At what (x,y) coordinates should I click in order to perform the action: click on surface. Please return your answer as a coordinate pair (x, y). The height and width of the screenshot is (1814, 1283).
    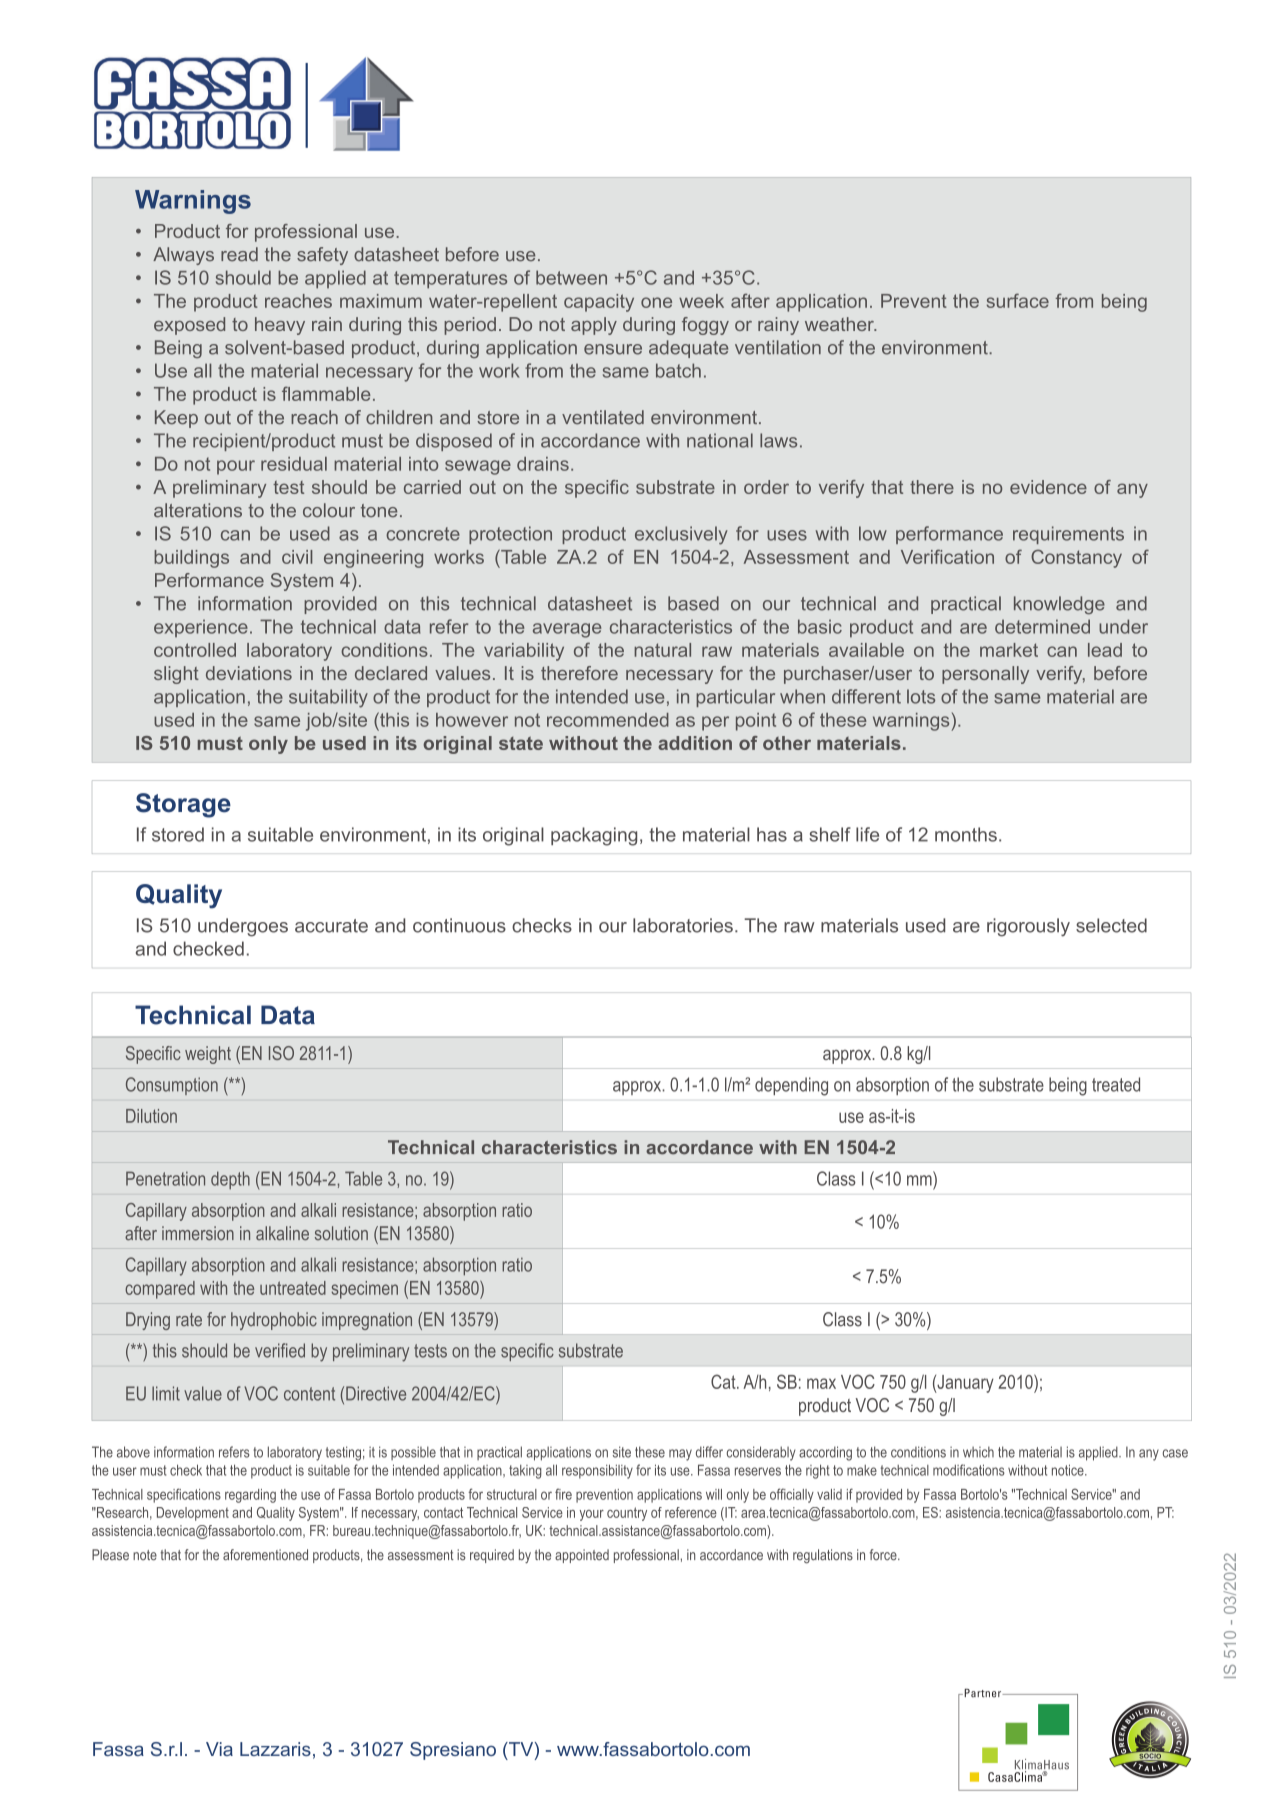
    Looking at the image, I should click on (1018, 300).
